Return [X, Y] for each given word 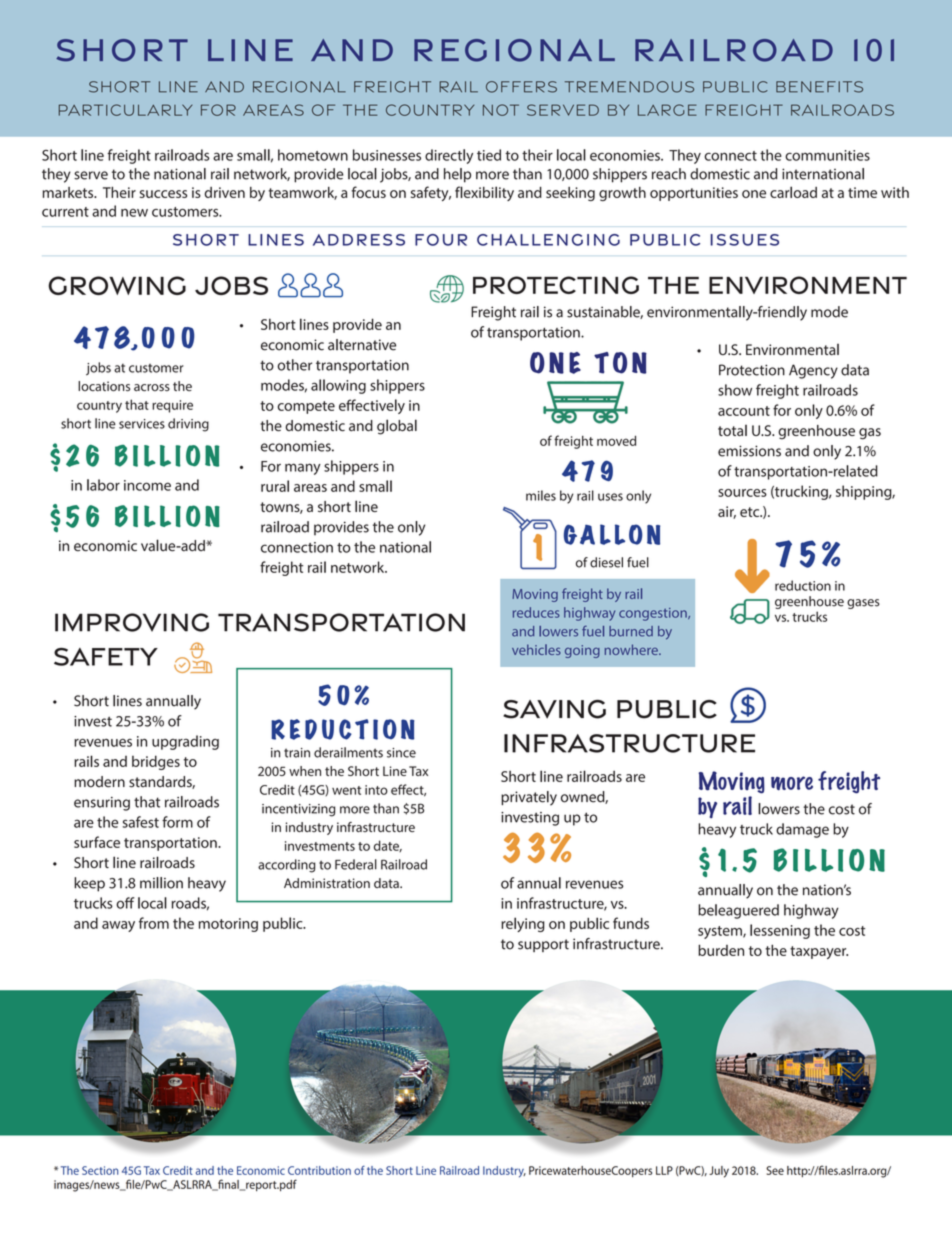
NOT [501, 110]
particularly [125, 110]
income [147, 485]
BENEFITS [819, 87]
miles [541, 495]
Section [100, 1170]
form [177, 822]
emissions [749, 451]
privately [529, 798]
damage [802, 830]
